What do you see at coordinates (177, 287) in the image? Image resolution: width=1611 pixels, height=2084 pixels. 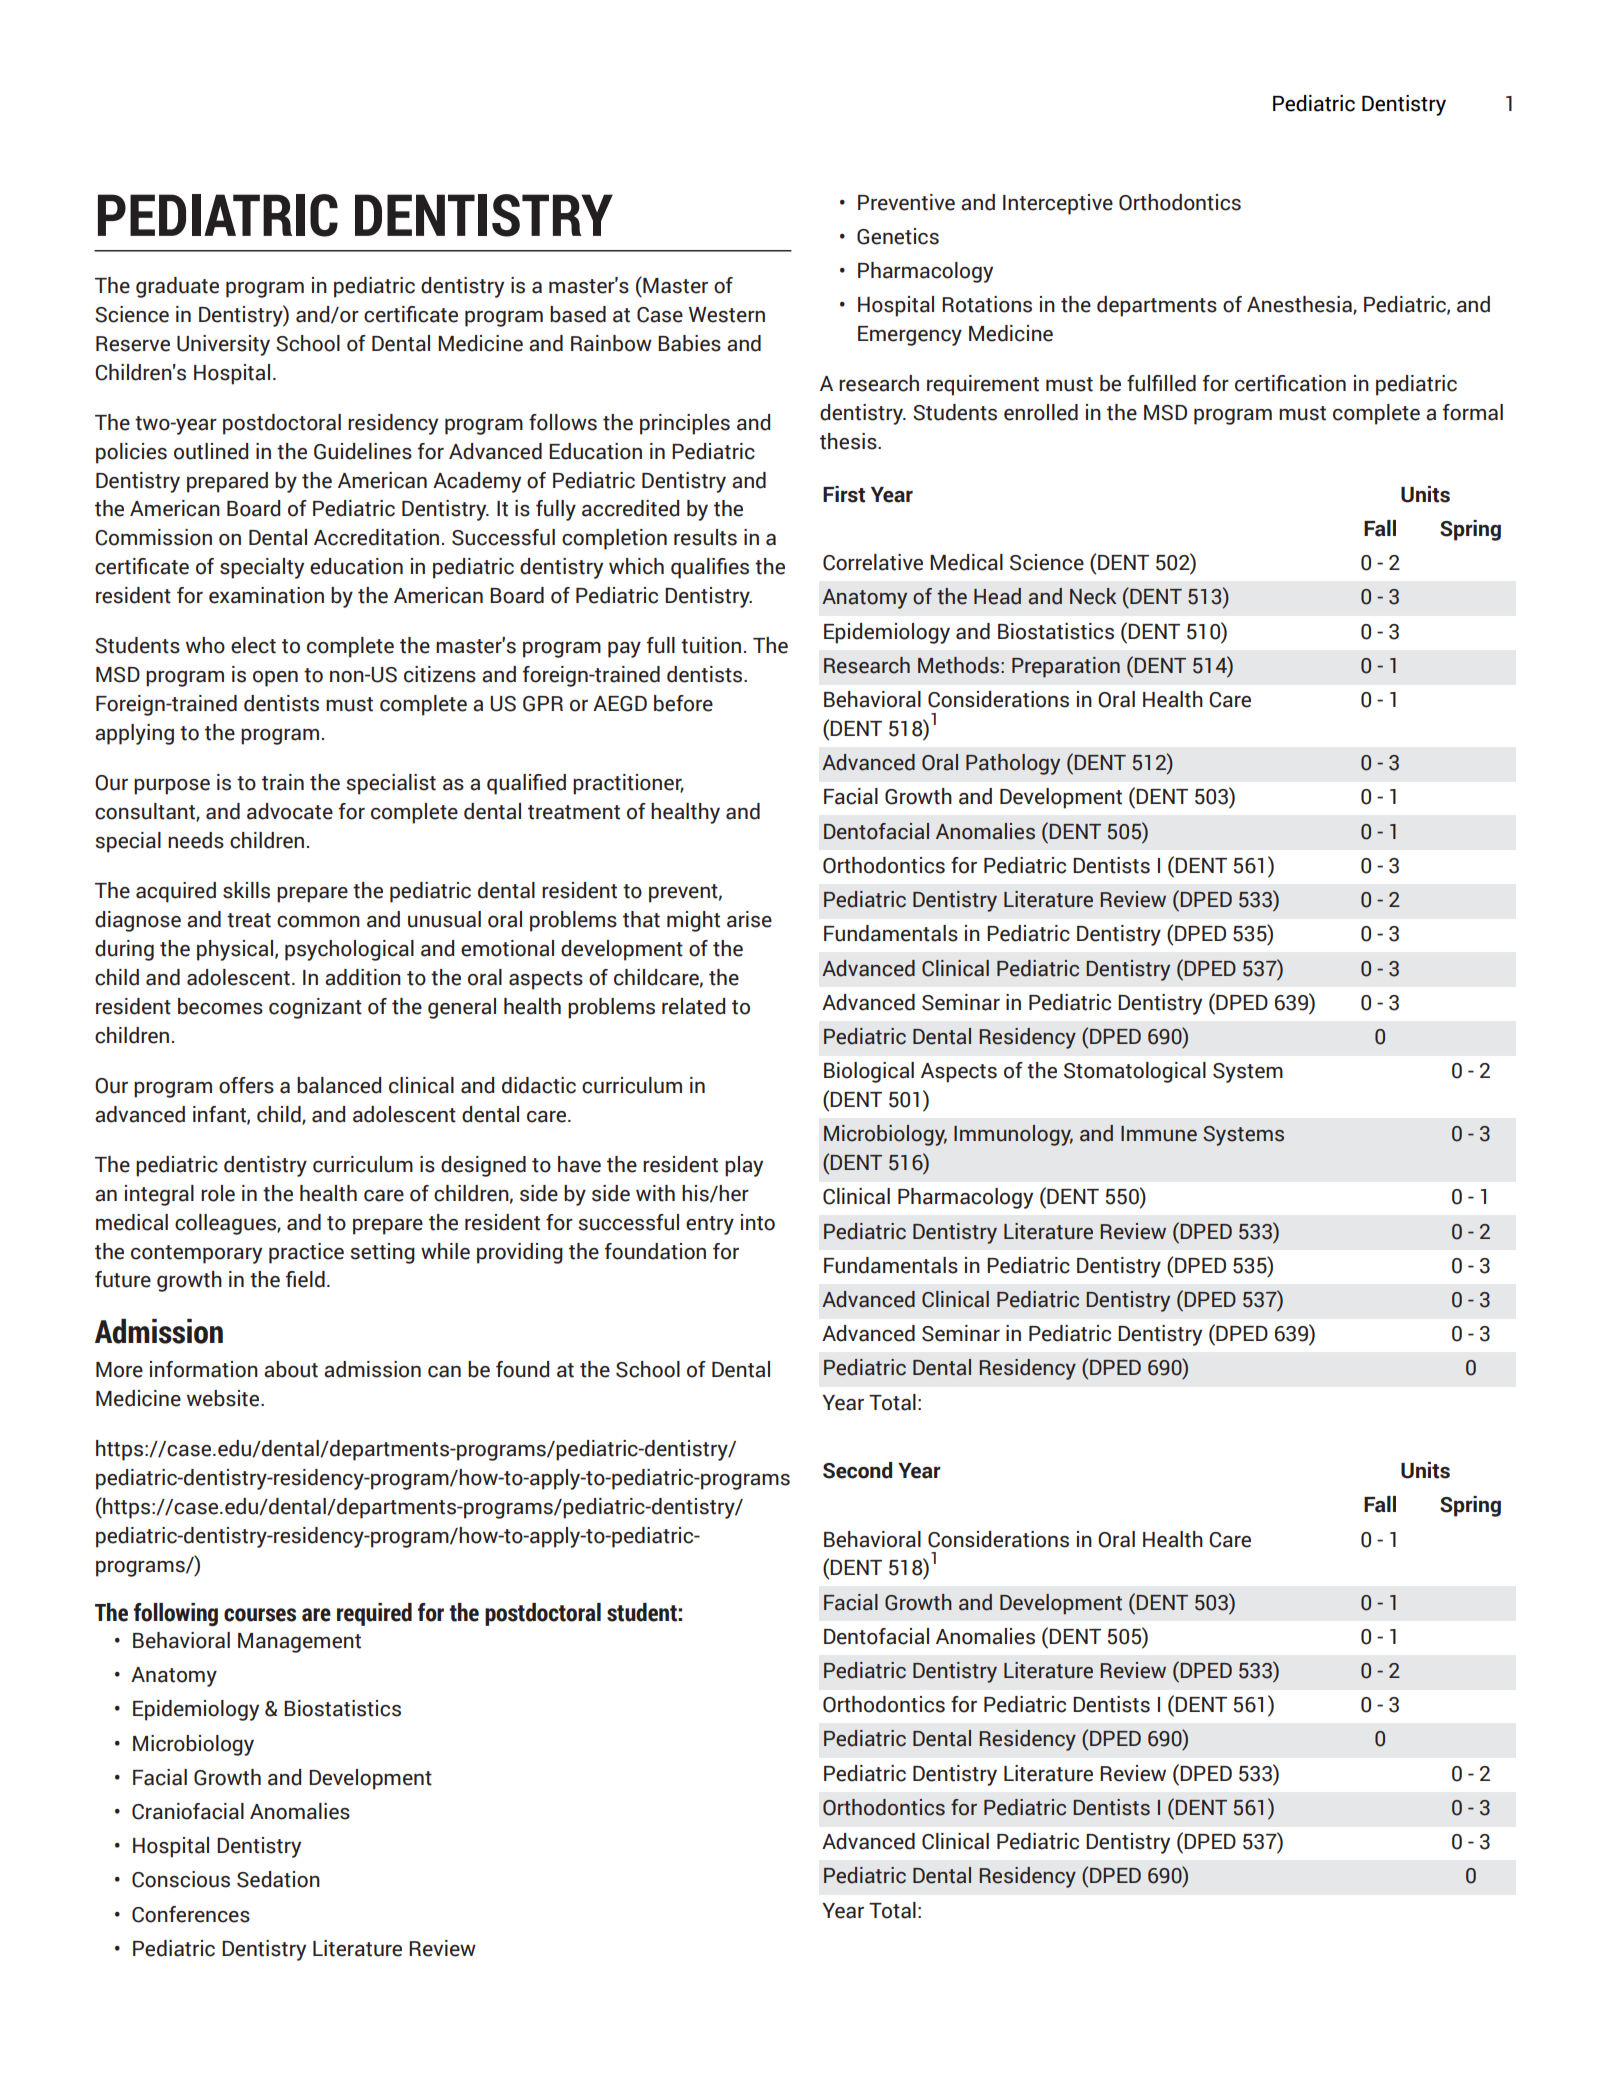 I see `graduate` at bounding box center [177, 287].
